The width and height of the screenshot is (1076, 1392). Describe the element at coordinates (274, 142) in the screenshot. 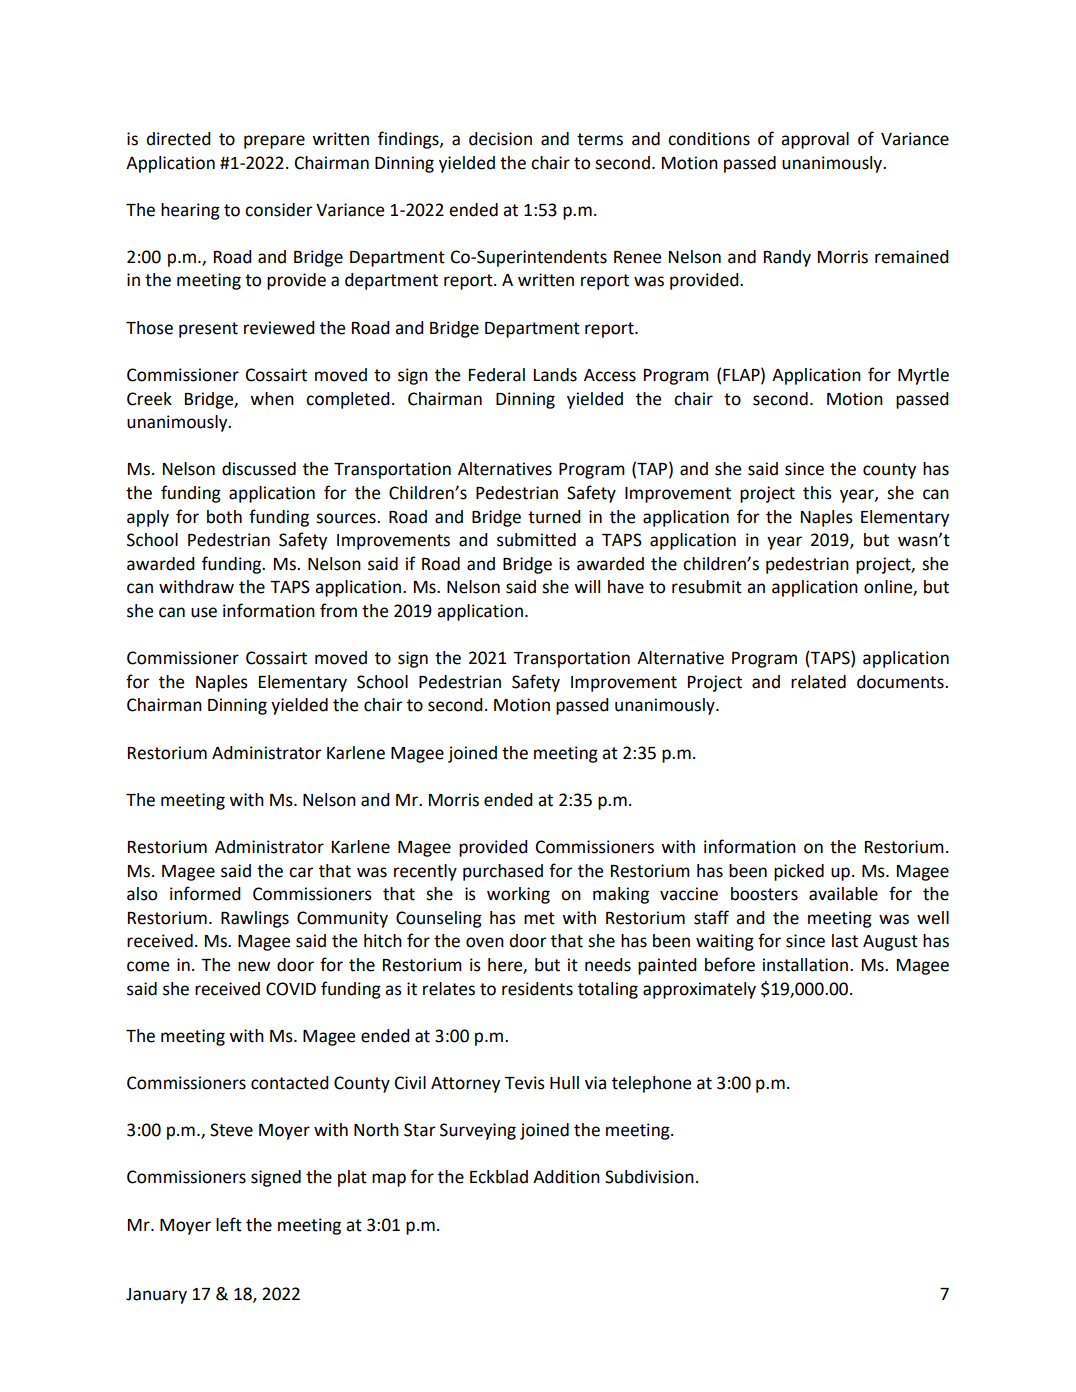

I see `prepare` at that location.
